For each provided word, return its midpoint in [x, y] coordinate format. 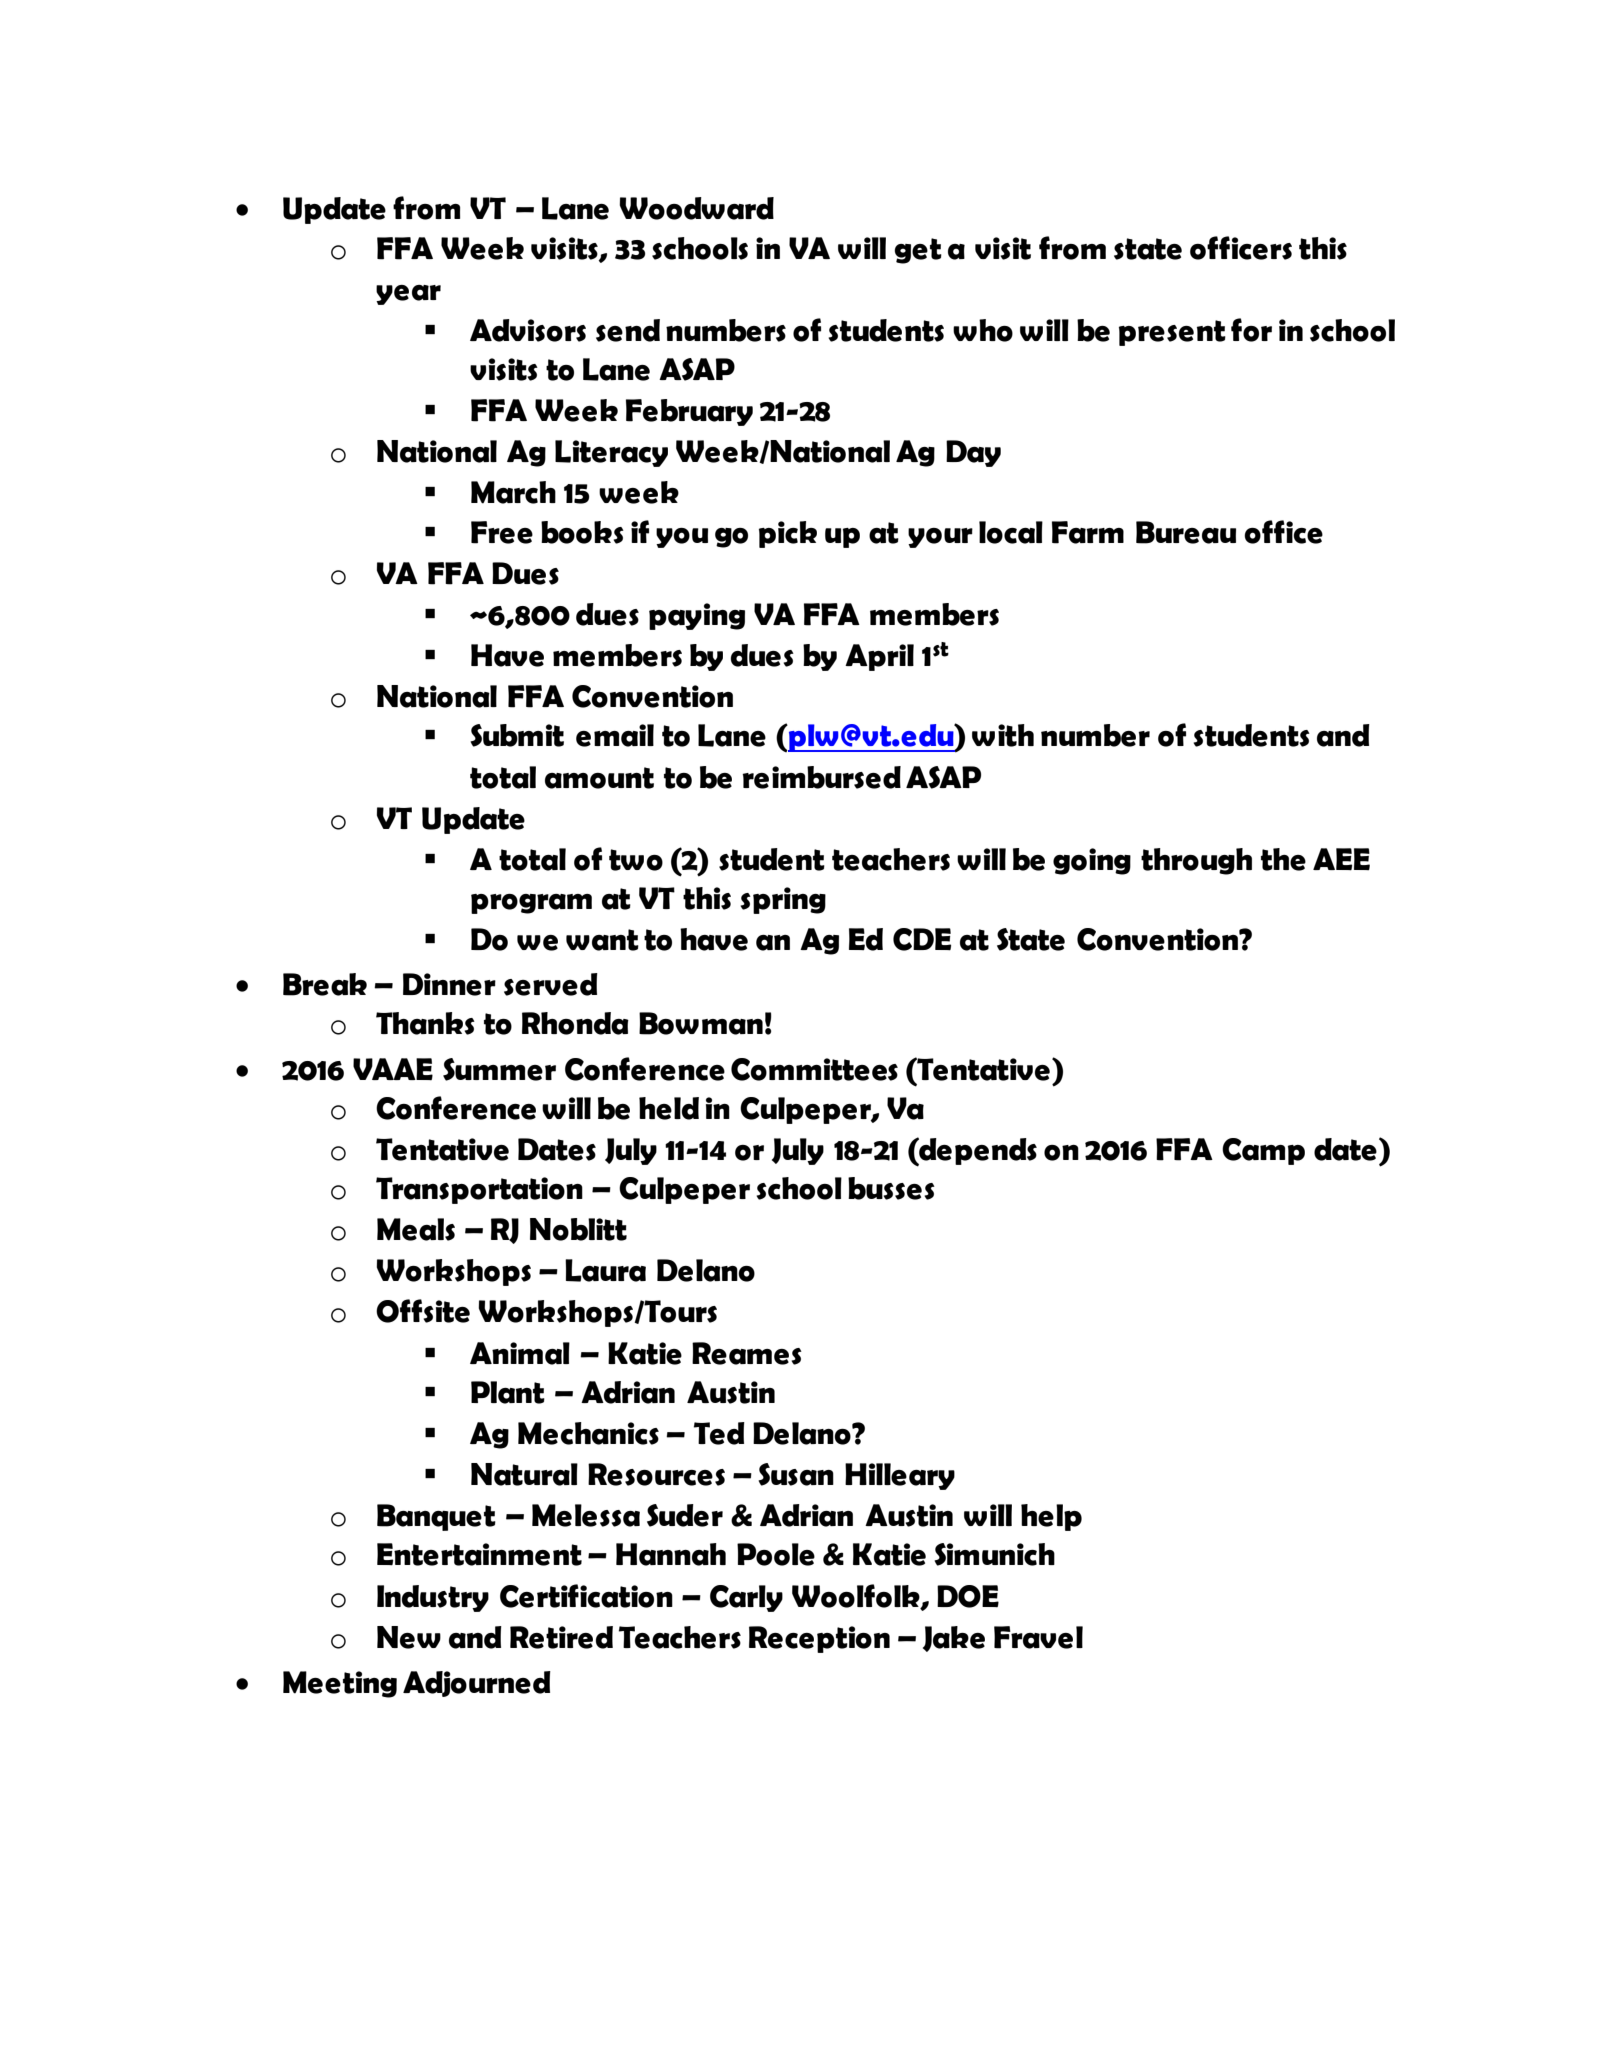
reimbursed [821, 777]
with [1003, 735]
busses [891, 1188]
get [918, 251]
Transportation [479, 1190]
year [408, 295]
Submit [517, 735]
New [409, 1637]
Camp [1263, 1151]
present [1172, 333]
